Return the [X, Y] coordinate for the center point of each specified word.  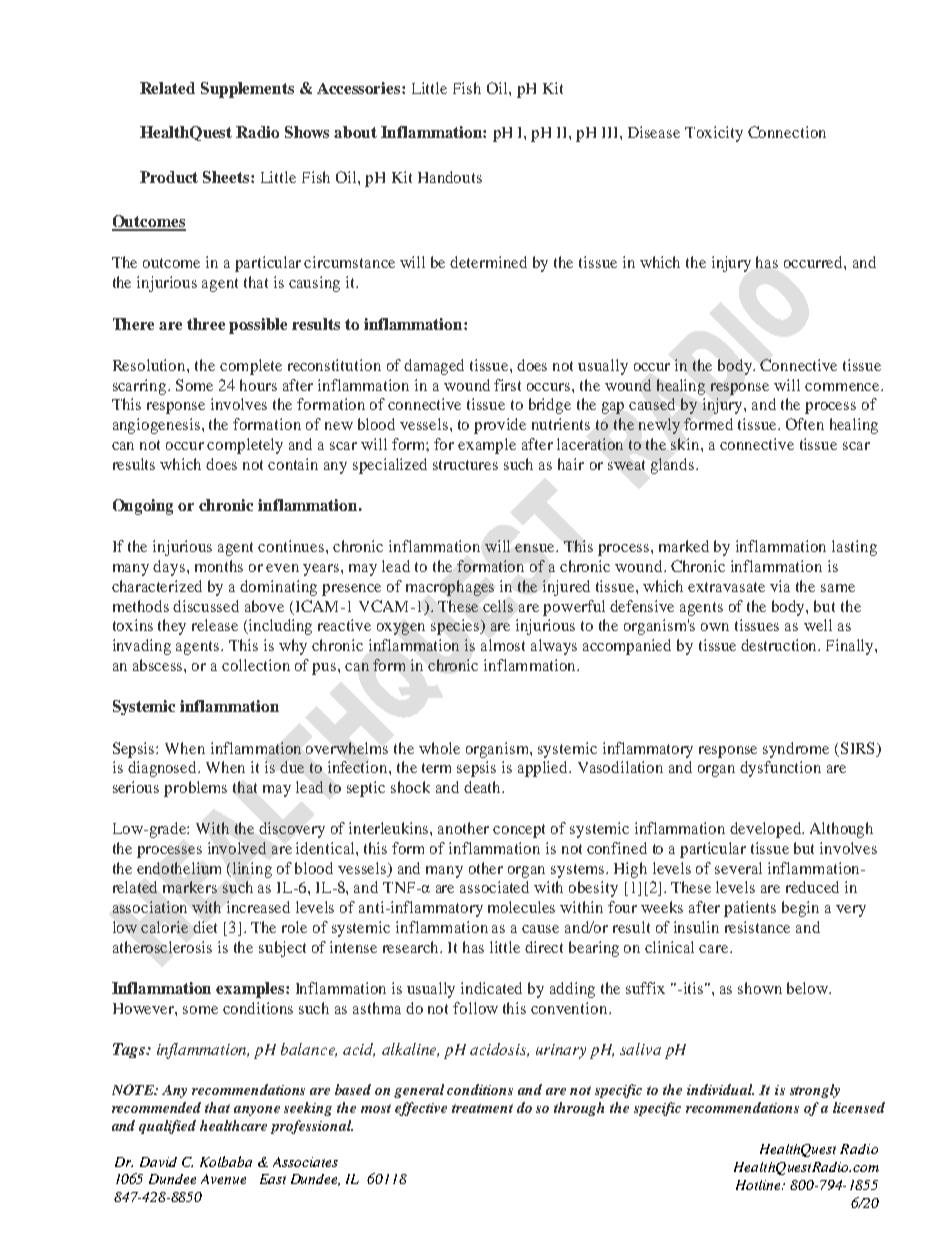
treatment [482, 1108]
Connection [787, 132]
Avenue [223, 1179]
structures [465, 465]
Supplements [247, 90]
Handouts [450, 177]
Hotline [759, 1185]
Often [805, 424]
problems [195, 789]
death [483, 787]
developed [767, 830]
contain [293, 464]
